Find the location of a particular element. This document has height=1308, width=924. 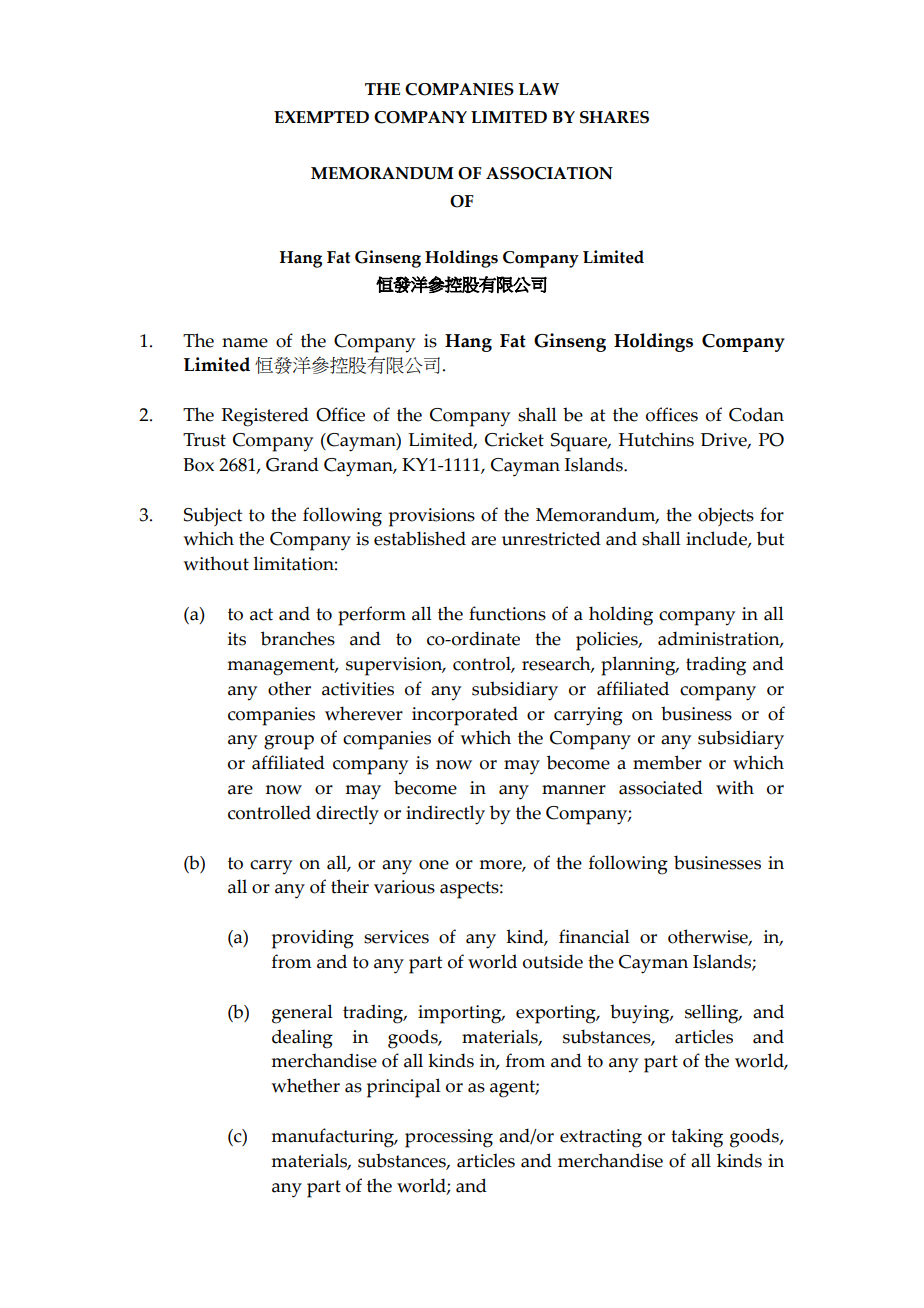

planning is located at coordinates (639, 666).
